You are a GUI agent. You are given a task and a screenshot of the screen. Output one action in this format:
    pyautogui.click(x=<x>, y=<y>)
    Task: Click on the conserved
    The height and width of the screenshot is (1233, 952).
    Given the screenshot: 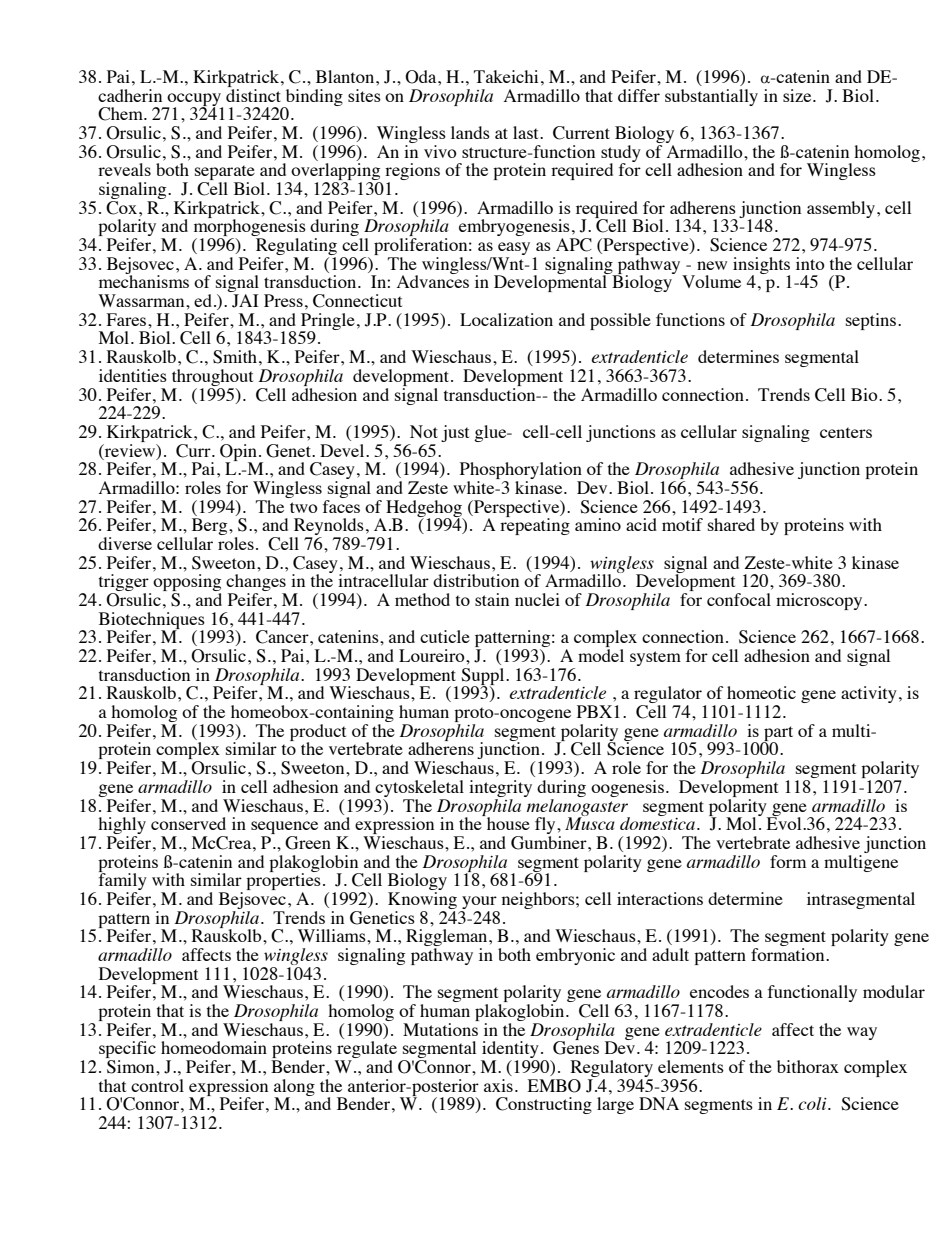 What is the action you would take?
    pyautogui.click(x=188, y=823)
